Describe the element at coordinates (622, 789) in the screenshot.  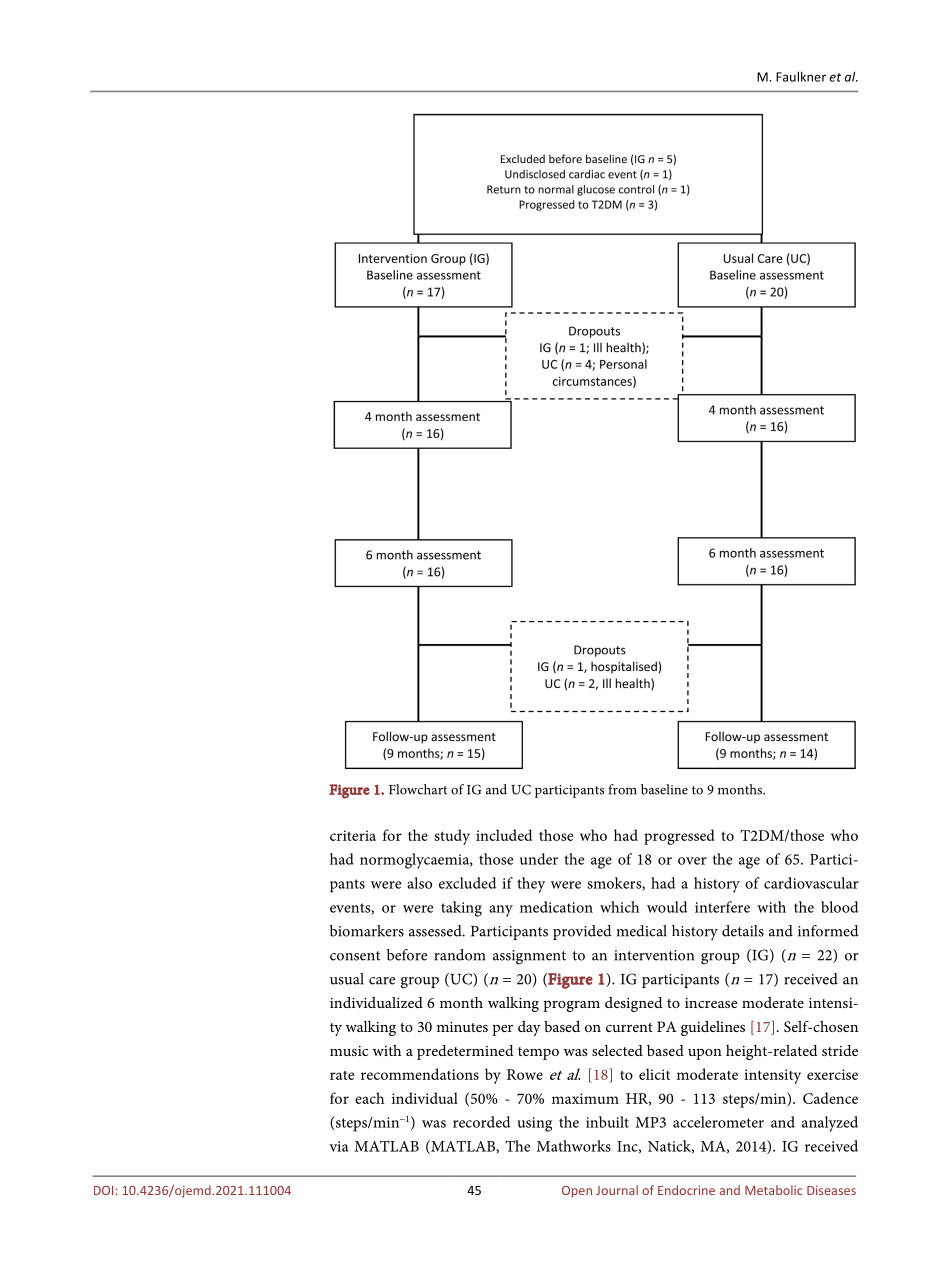
I see `from` at that location.
